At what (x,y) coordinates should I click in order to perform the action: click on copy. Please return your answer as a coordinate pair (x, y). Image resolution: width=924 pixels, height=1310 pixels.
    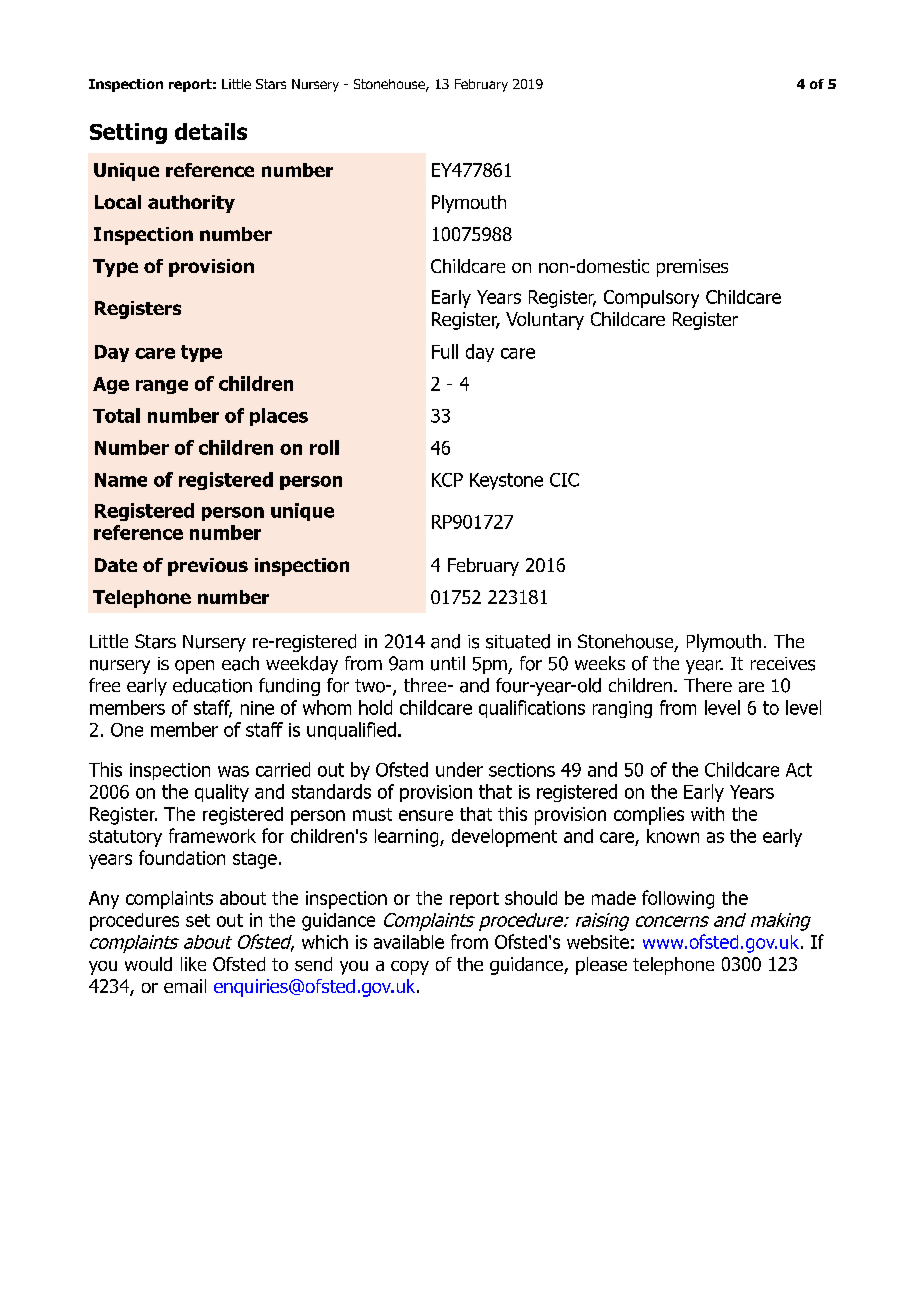
    Looking at the image, I should click on (410, 968).
